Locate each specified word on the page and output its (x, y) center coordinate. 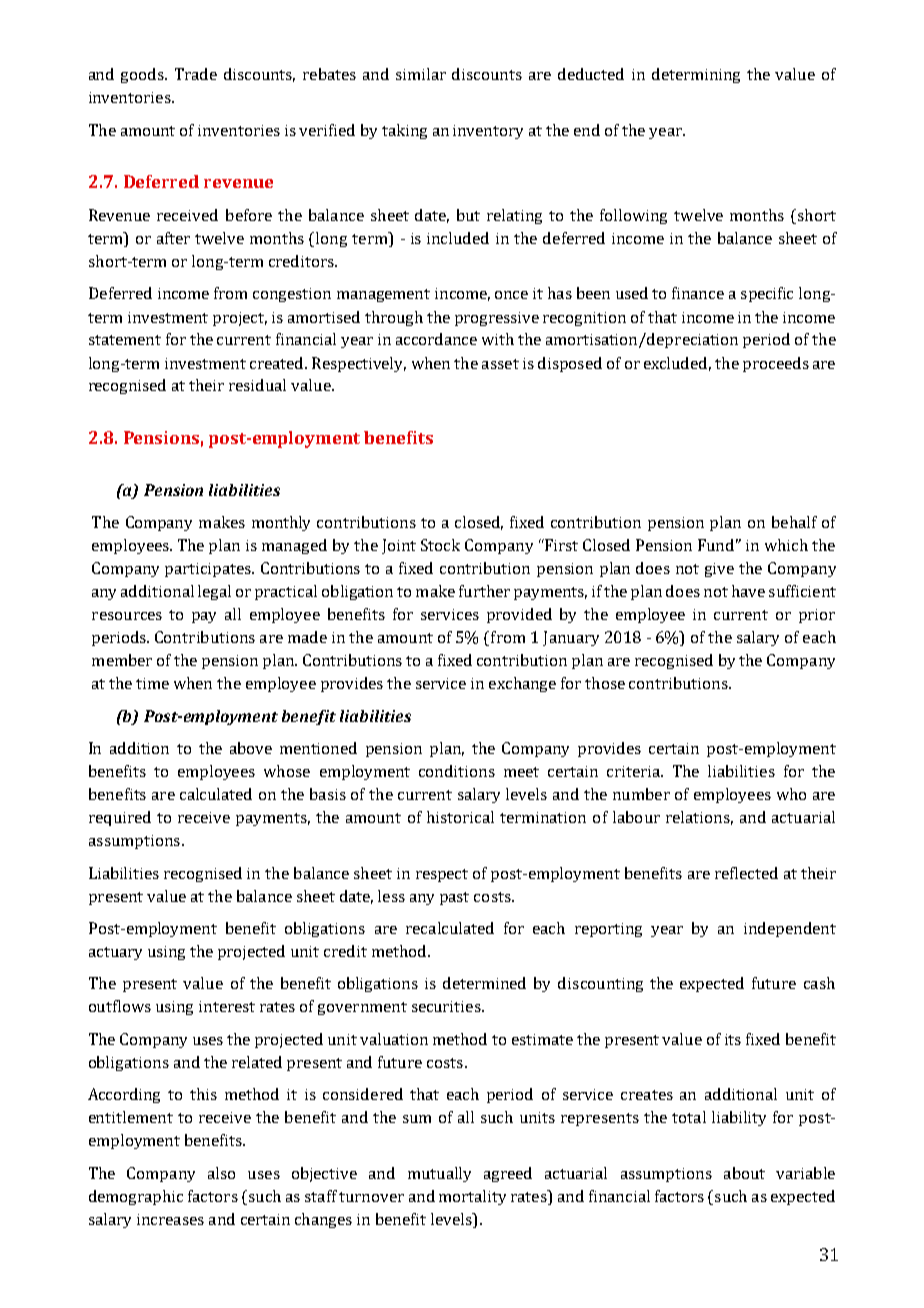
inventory (488, 132)
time (152, 683)
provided (519, 615)
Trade (196, 74)
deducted (591, 74)
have (748, 591)
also (221, 1173)
